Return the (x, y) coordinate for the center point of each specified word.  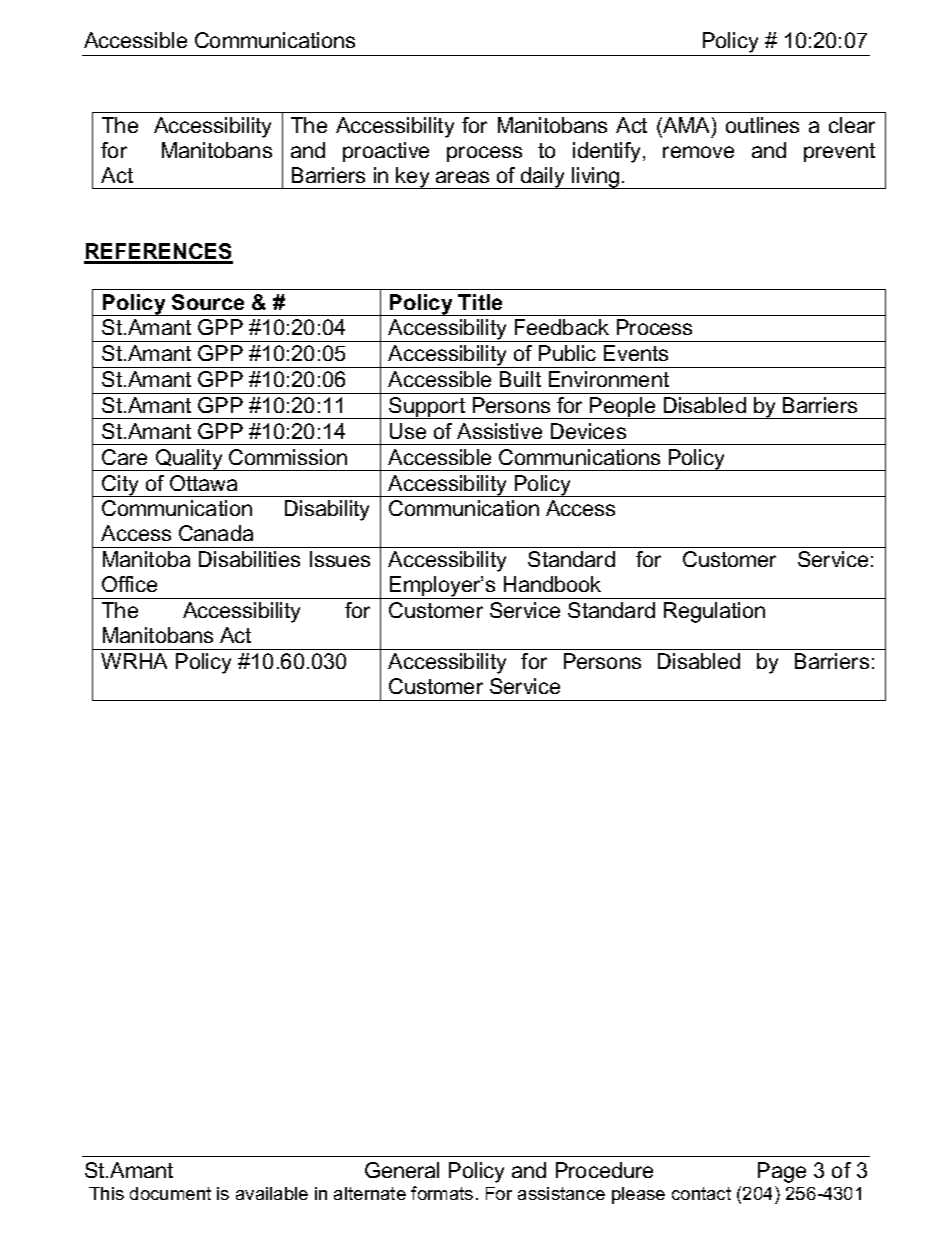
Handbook (552, 584)
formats (442, 1193)
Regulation (714, 612)
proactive (386, 152)
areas (462, 177)
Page (782, 1172)
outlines (762, 125)
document (170, 1193)
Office (129, 584)
